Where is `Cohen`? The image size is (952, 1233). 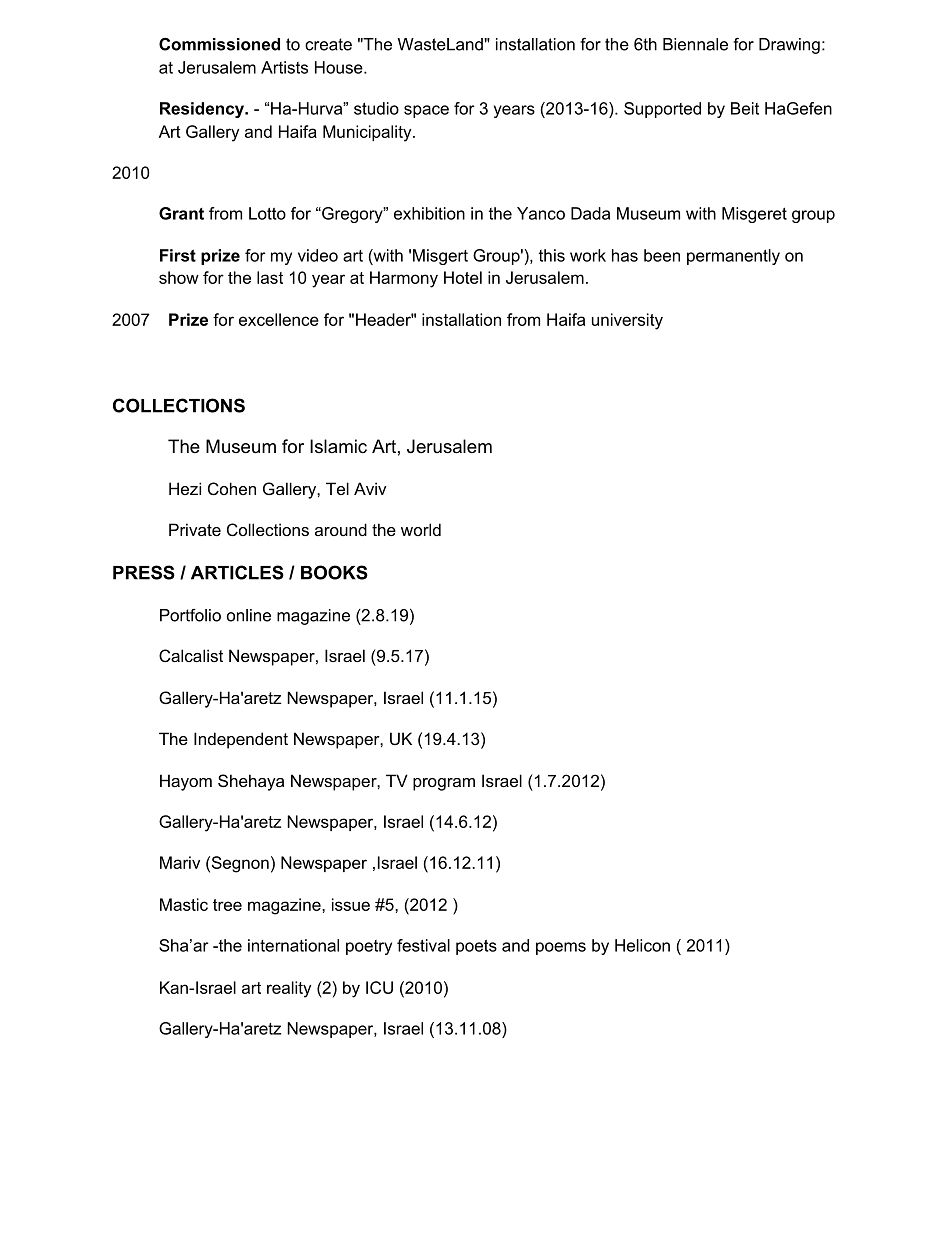
Cohen is located at coordinates (232, 488).
